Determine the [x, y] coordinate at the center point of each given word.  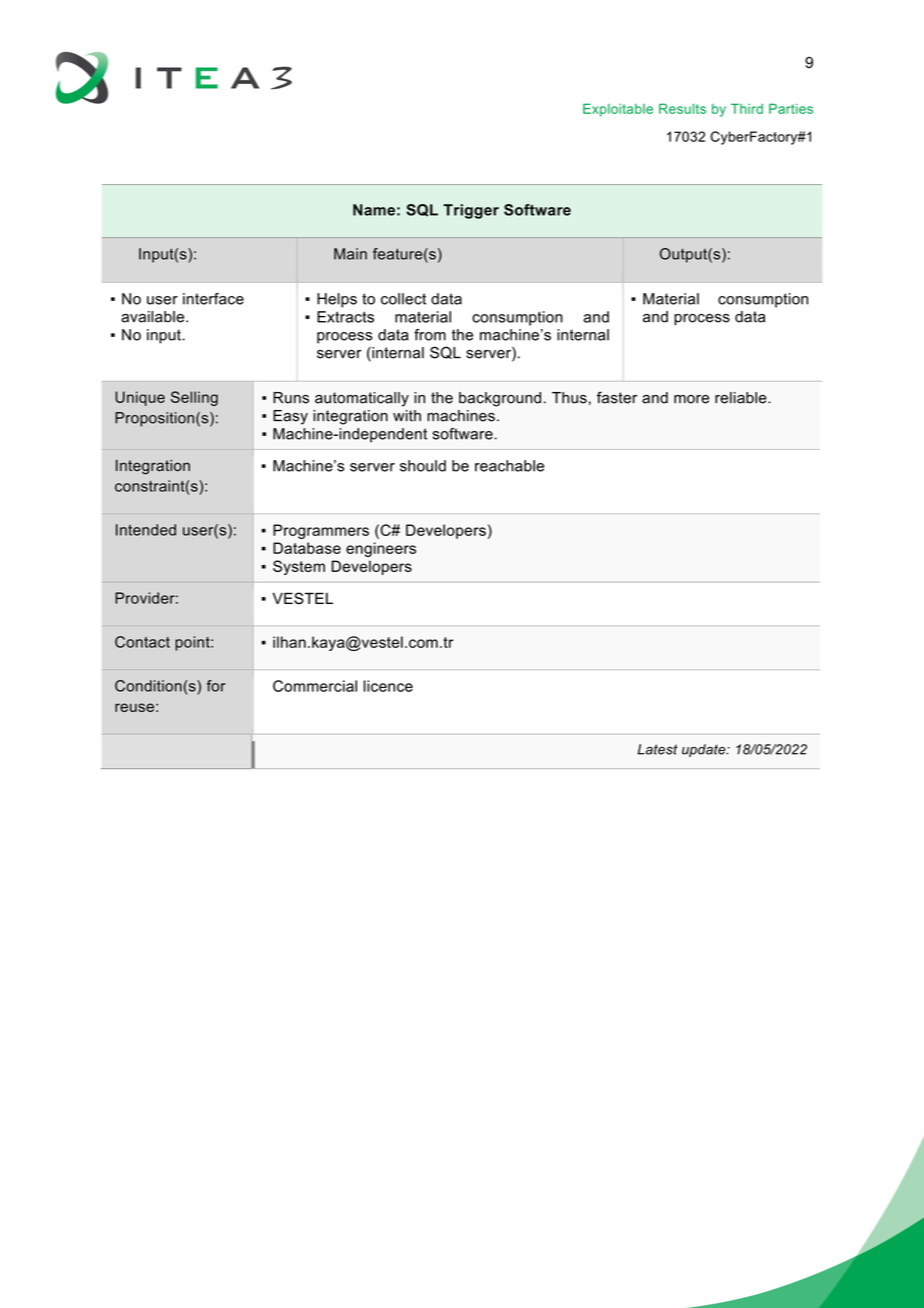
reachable [509, 466]
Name [374, 210]
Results [682, 108]
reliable [742, 398]
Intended [146, 530]
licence [388, 686]
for [216, 686]
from [430, 335]
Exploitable [618, 110]
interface [213, 299]
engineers [381, 549]
